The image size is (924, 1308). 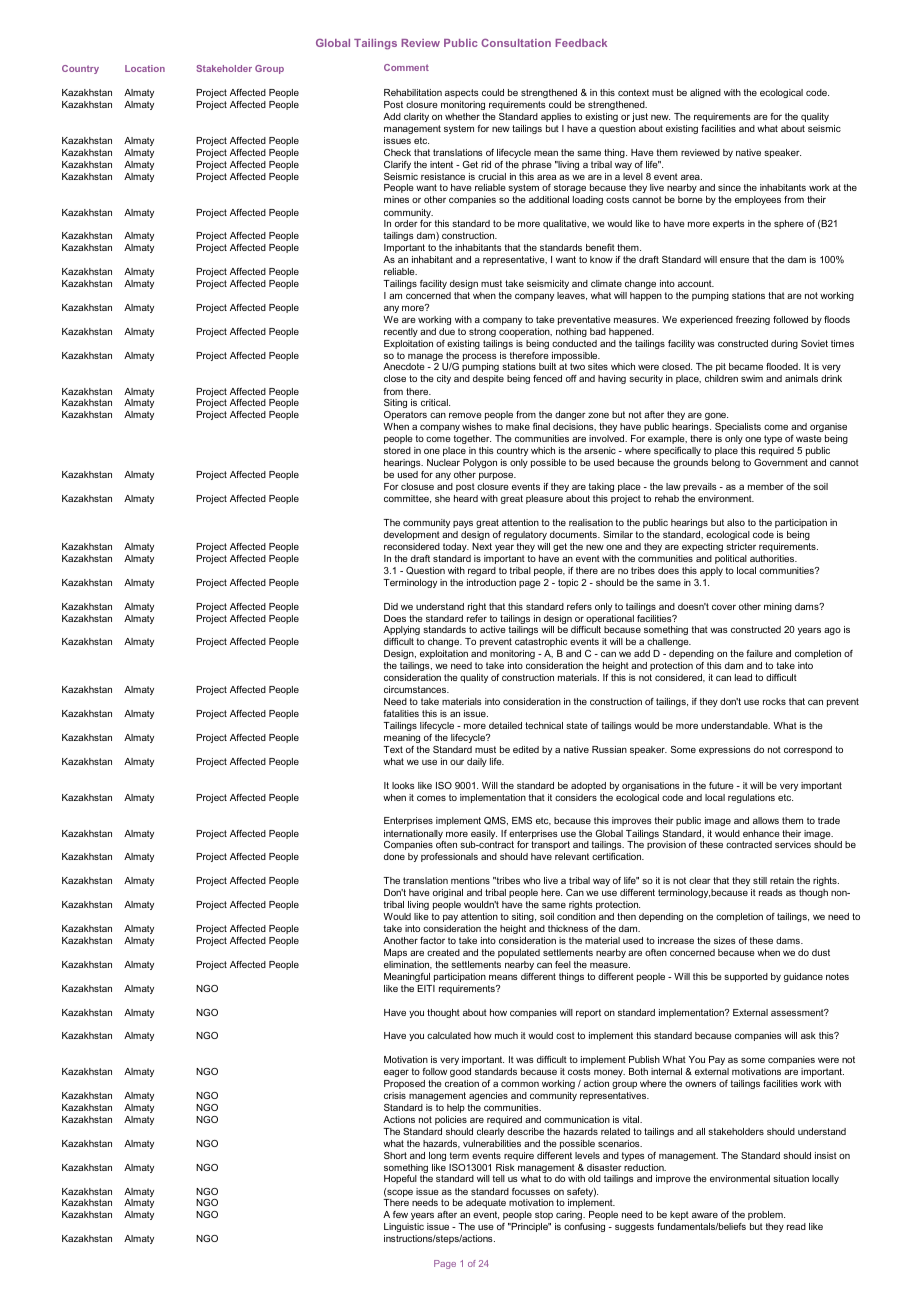 What do you see at coordinates (486, 1203) in the page?
I see `adequate` at bounding box center [486, 1203].
